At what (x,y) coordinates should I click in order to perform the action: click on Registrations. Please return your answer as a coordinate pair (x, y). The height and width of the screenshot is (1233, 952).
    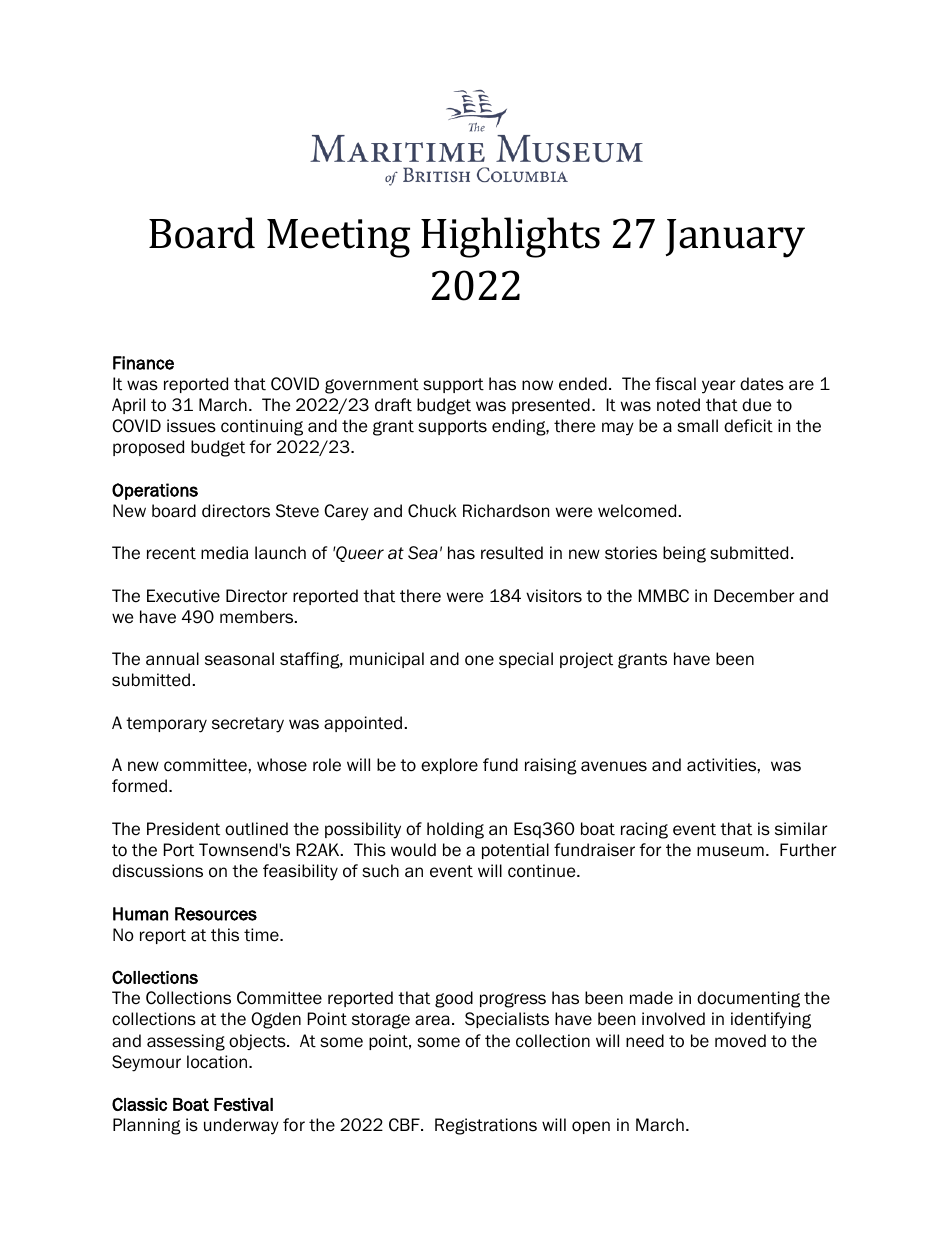
    Looking at the image, I should click on (486, 1126).
